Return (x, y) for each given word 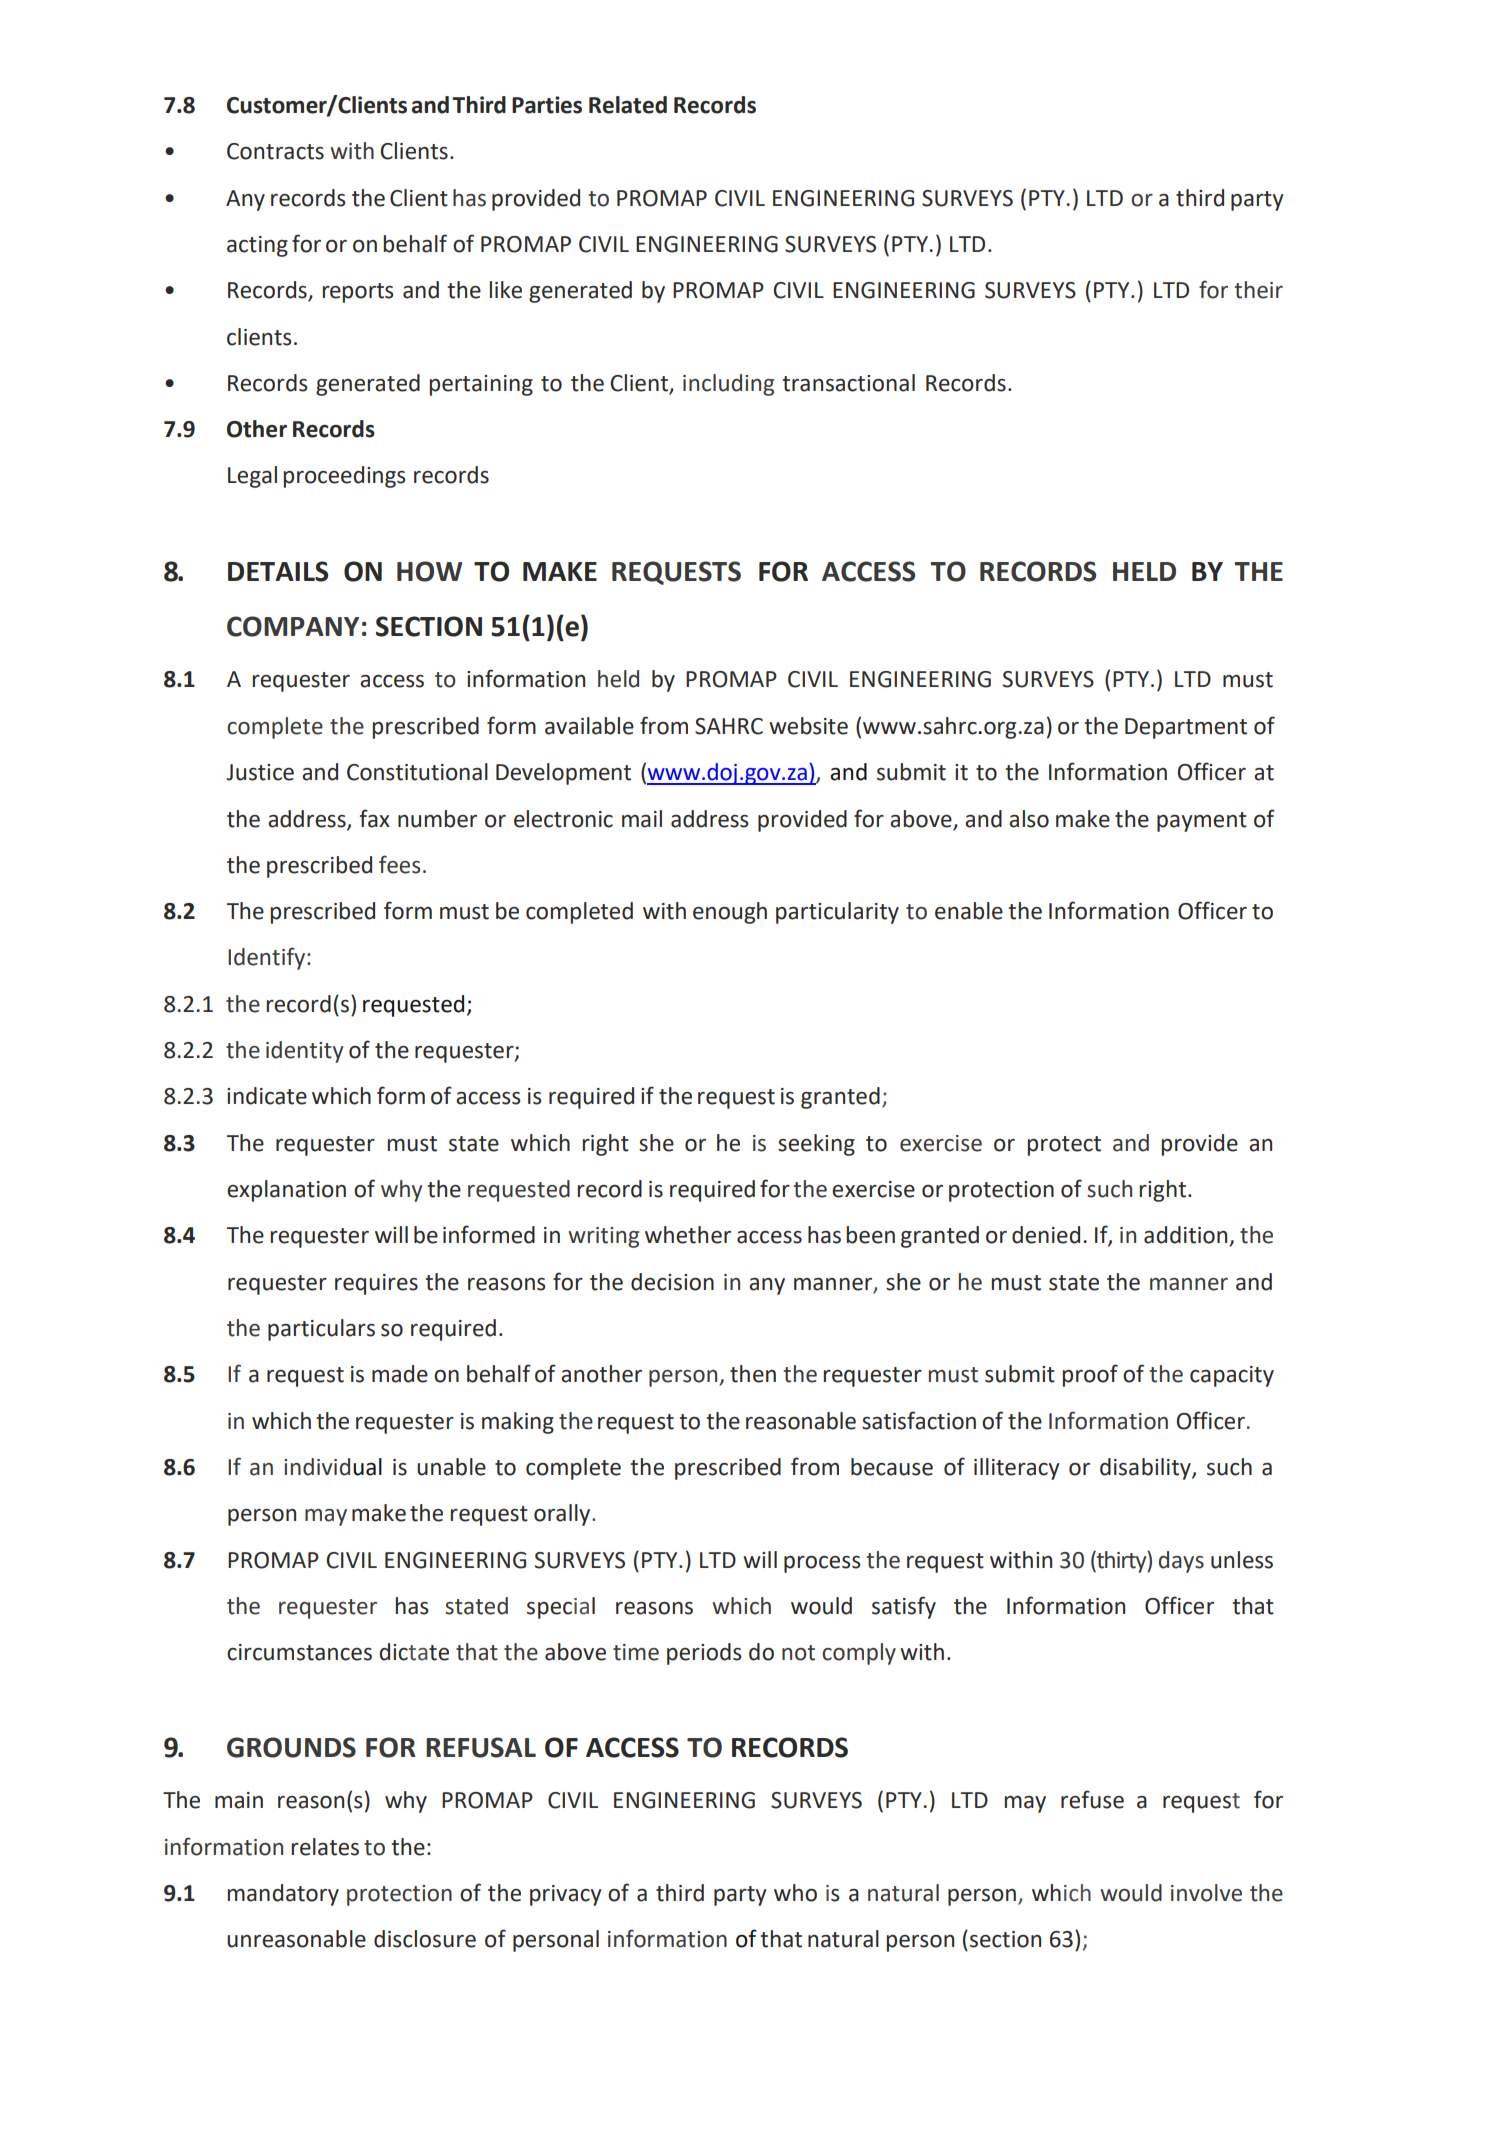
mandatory (283, 1895)
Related (628, 105)
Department (1186, 728)
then (753, 1374)
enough (730, 913)
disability (1146, 1469)
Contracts (275, 151)
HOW (429, 571)
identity (305, 1052)
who (795, 1893)
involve (1206, 1893)
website (808, 726)
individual (333, 1467)
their (1259, 290)
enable (969, 911)
